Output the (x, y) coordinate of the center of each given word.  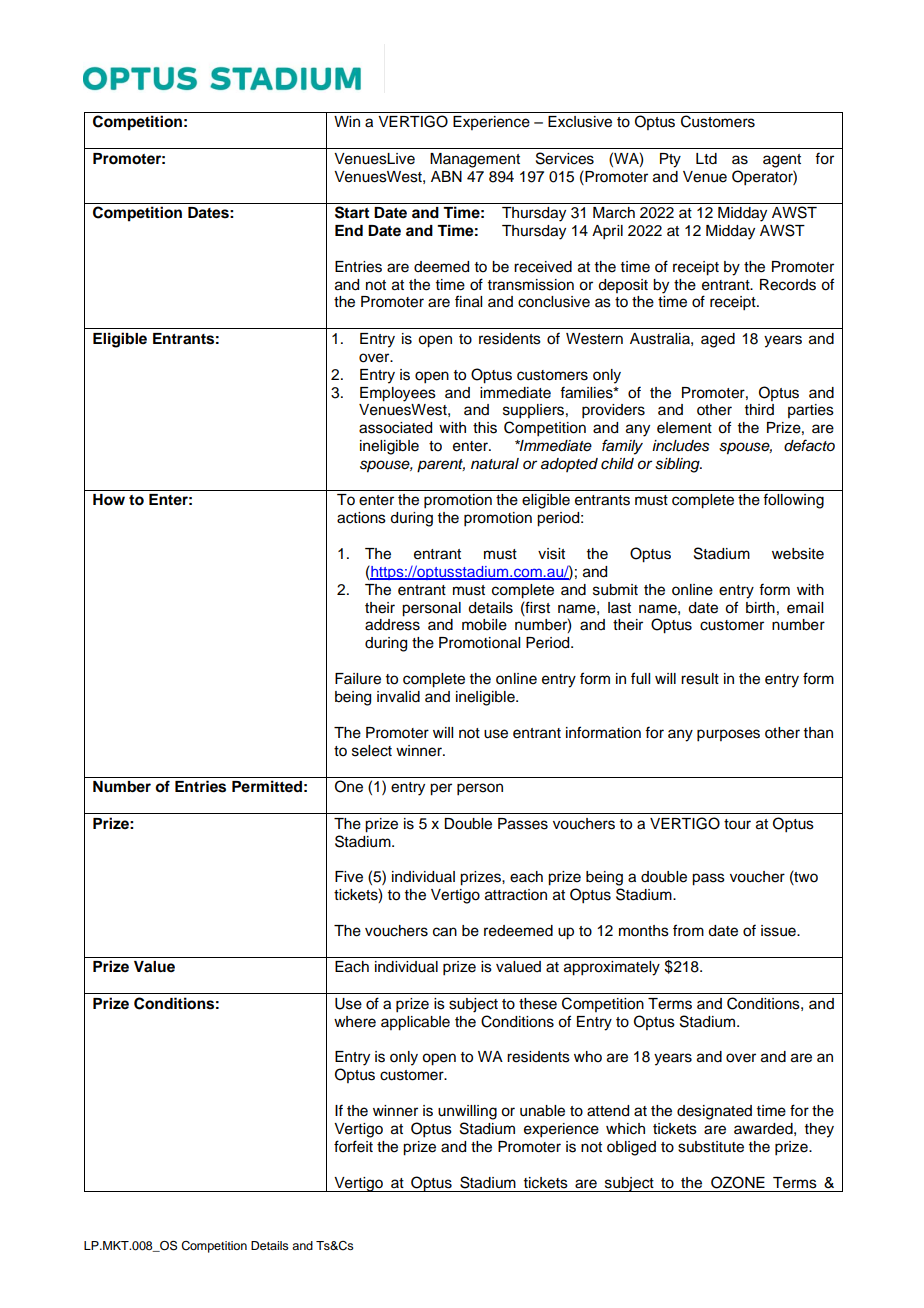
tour (737, 824)
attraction (516, 895)
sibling (678, 465)
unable (542, 1111)
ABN (446, 176)
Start (352, 212)
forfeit (353, 1146)
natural (495, 464)
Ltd (706, 159)
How (109, 500)
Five (349, 877)
